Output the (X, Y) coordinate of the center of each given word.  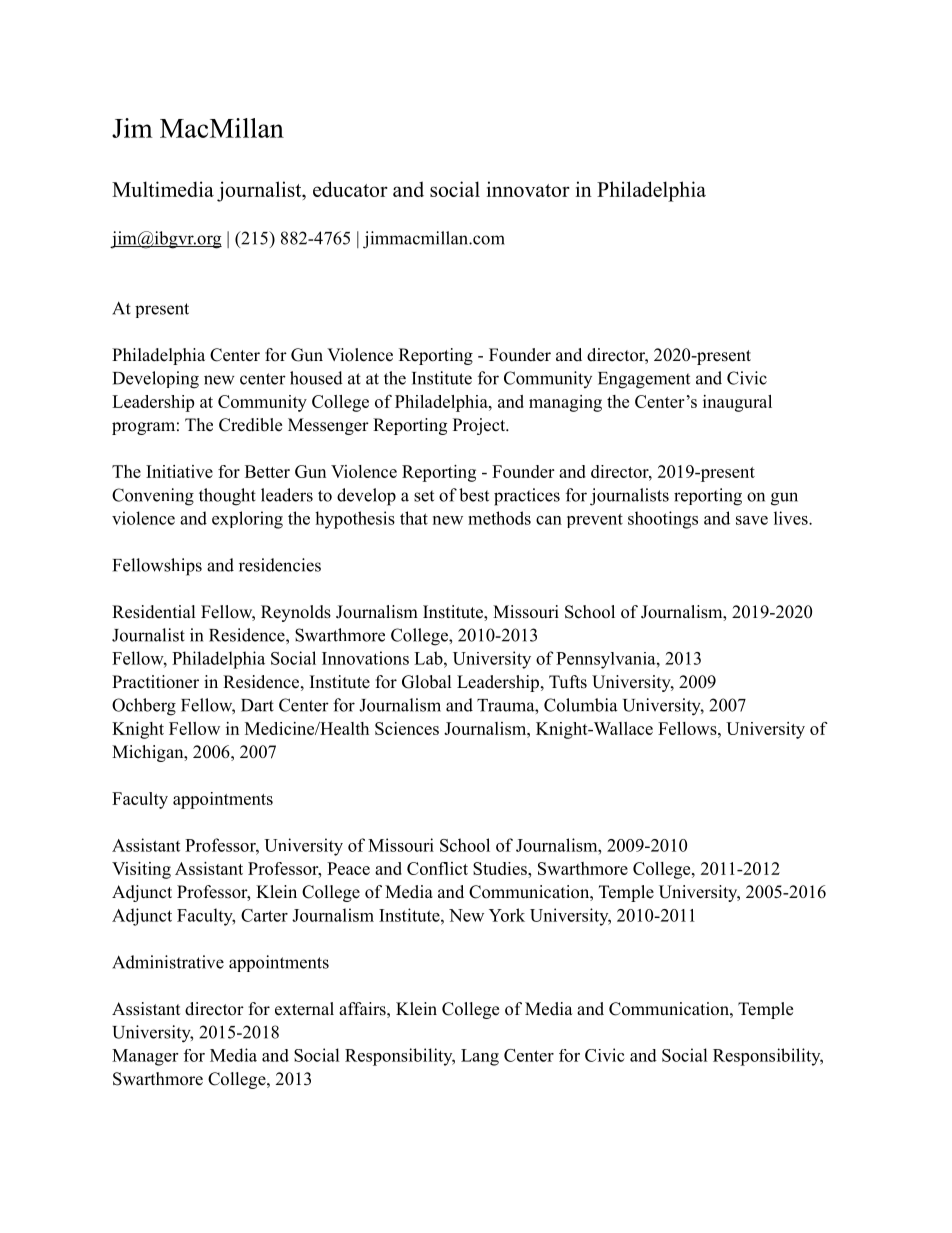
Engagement (644, 380)
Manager (145, 1057)
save (752, 520)
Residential (154, 612)
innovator (528, 189)
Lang (480, 1057)
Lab (429, 658)
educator (350, 189)
